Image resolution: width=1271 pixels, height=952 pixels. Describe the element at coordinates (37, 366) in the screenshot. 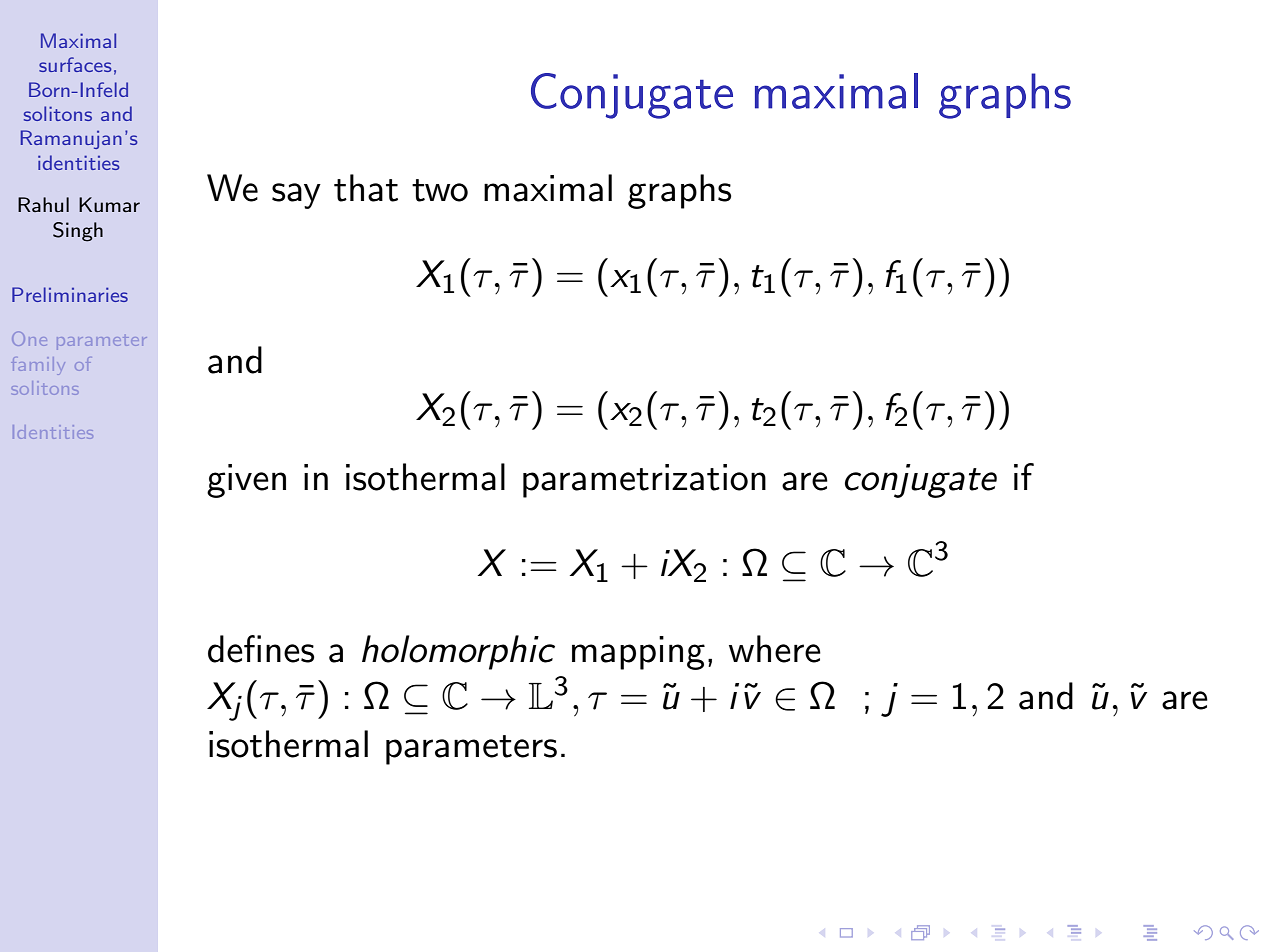

I see `family` at that location.
